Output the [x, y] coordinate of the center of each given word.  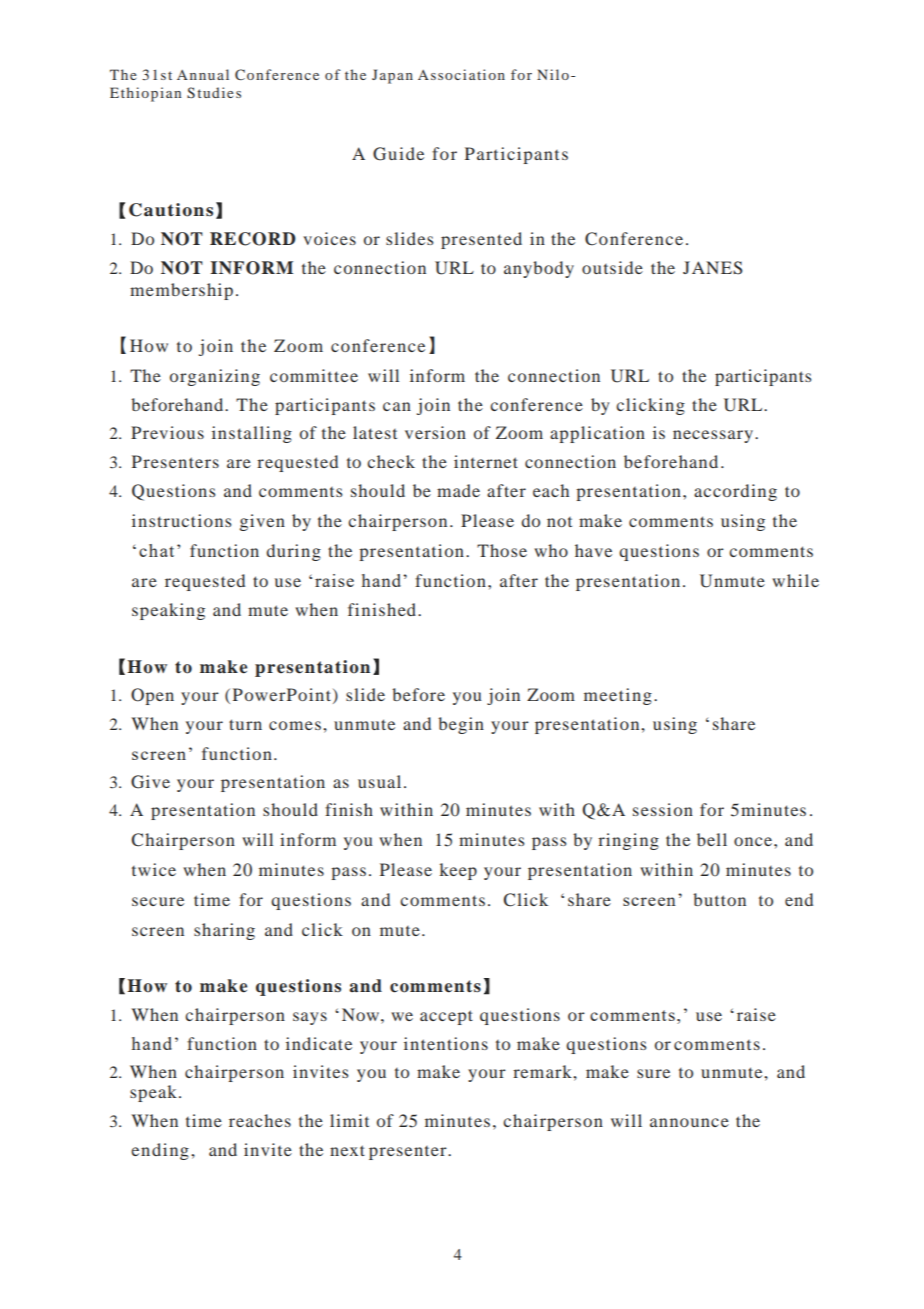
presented [481, 240]
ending [160, 1151]
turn [245, 724]
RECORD [253, 239]
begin [461, 725]
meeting [618, 696]
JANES [712, 268]
